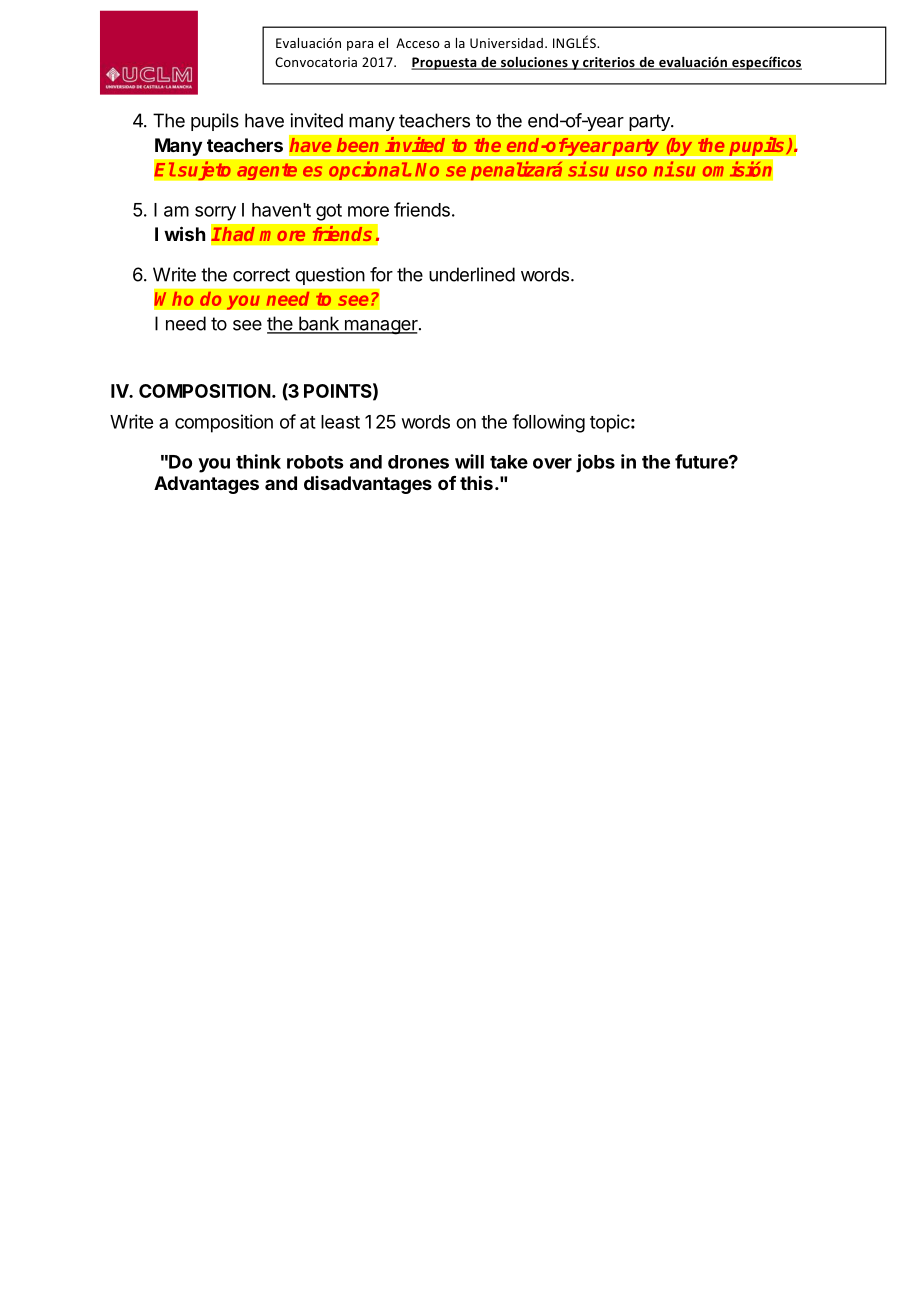 The image size is (924, 1308). I want to click on question, so click(330, 276).
